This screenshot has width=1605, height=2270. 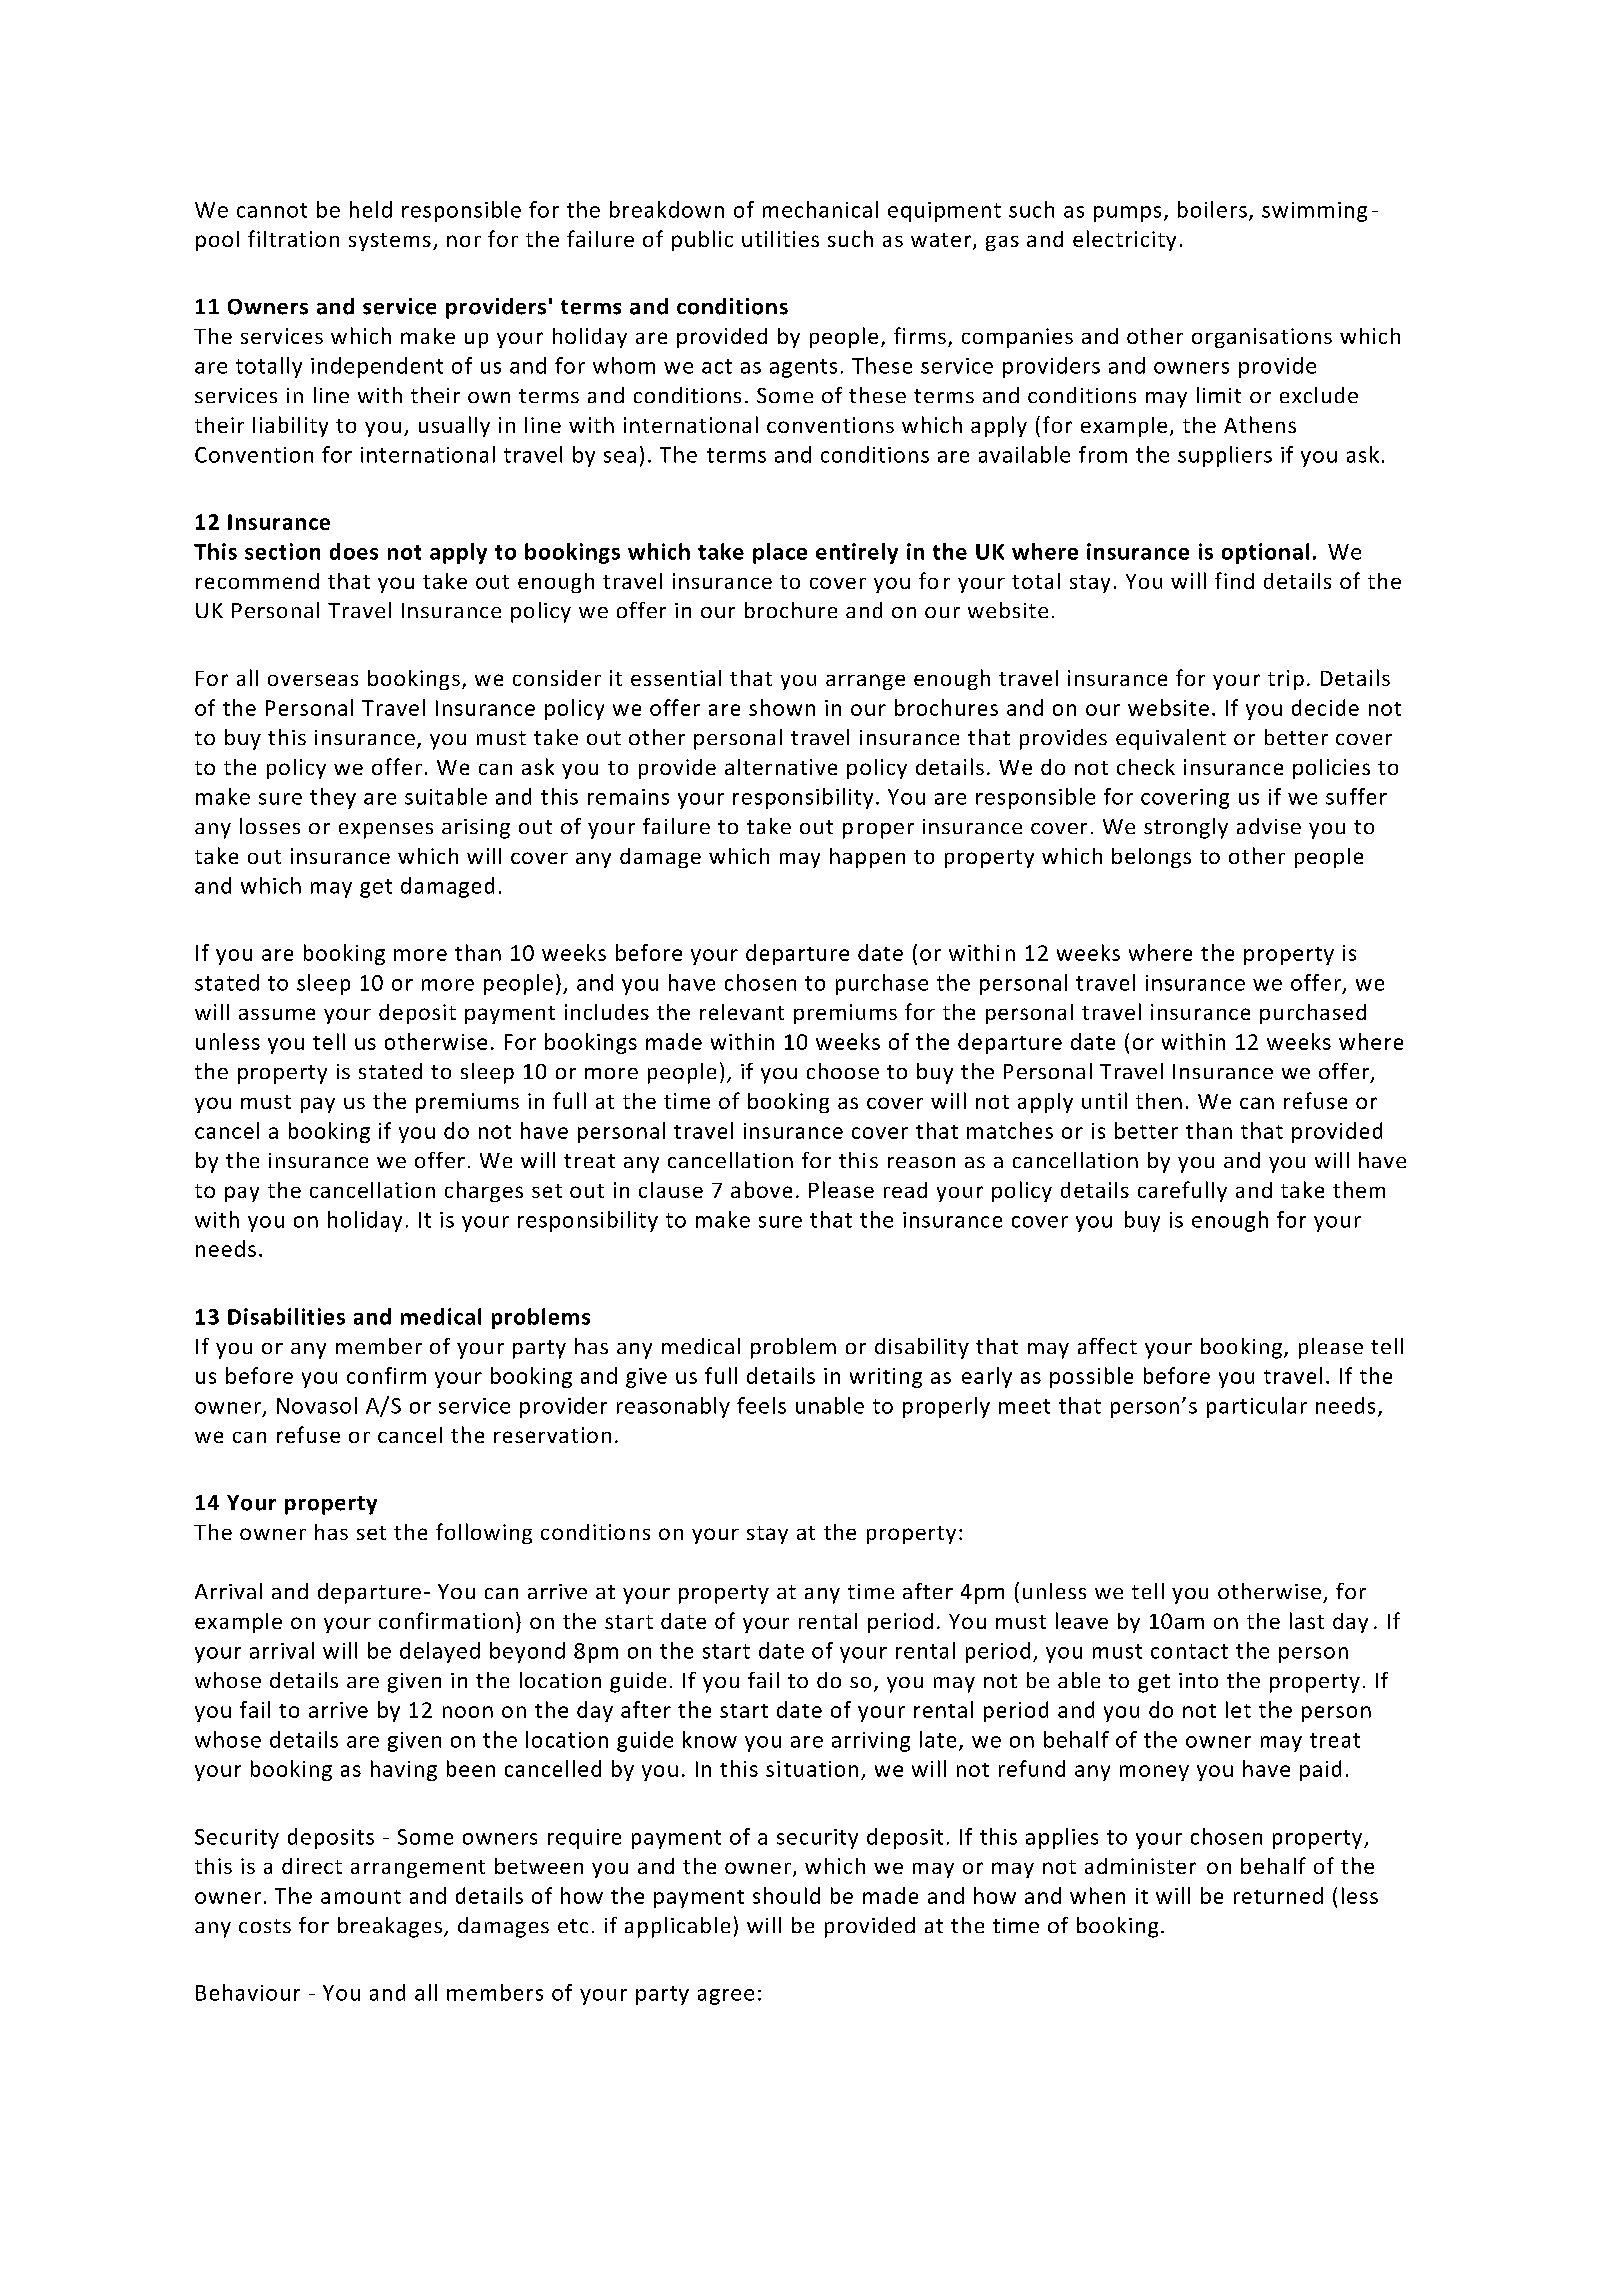 I want to click on choose, so click(x=843, y=1071).
